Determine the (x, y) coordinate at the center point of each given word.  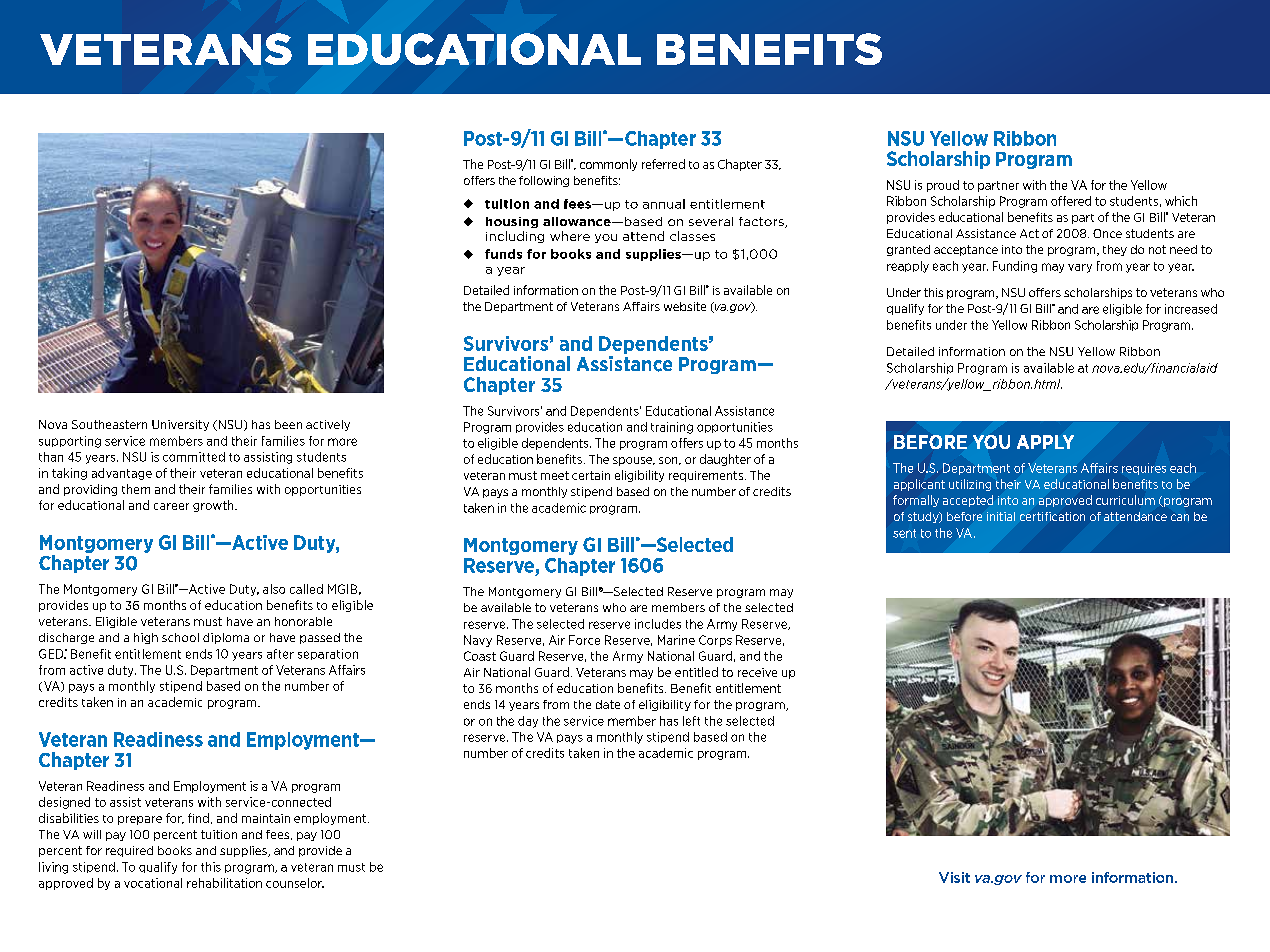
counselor (295, 883)
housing (512, 222)
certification (1052, 516)
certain (591, 475)
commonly (608, 165)
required (129, 851)
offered (1071, 201)
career (171, 506)
